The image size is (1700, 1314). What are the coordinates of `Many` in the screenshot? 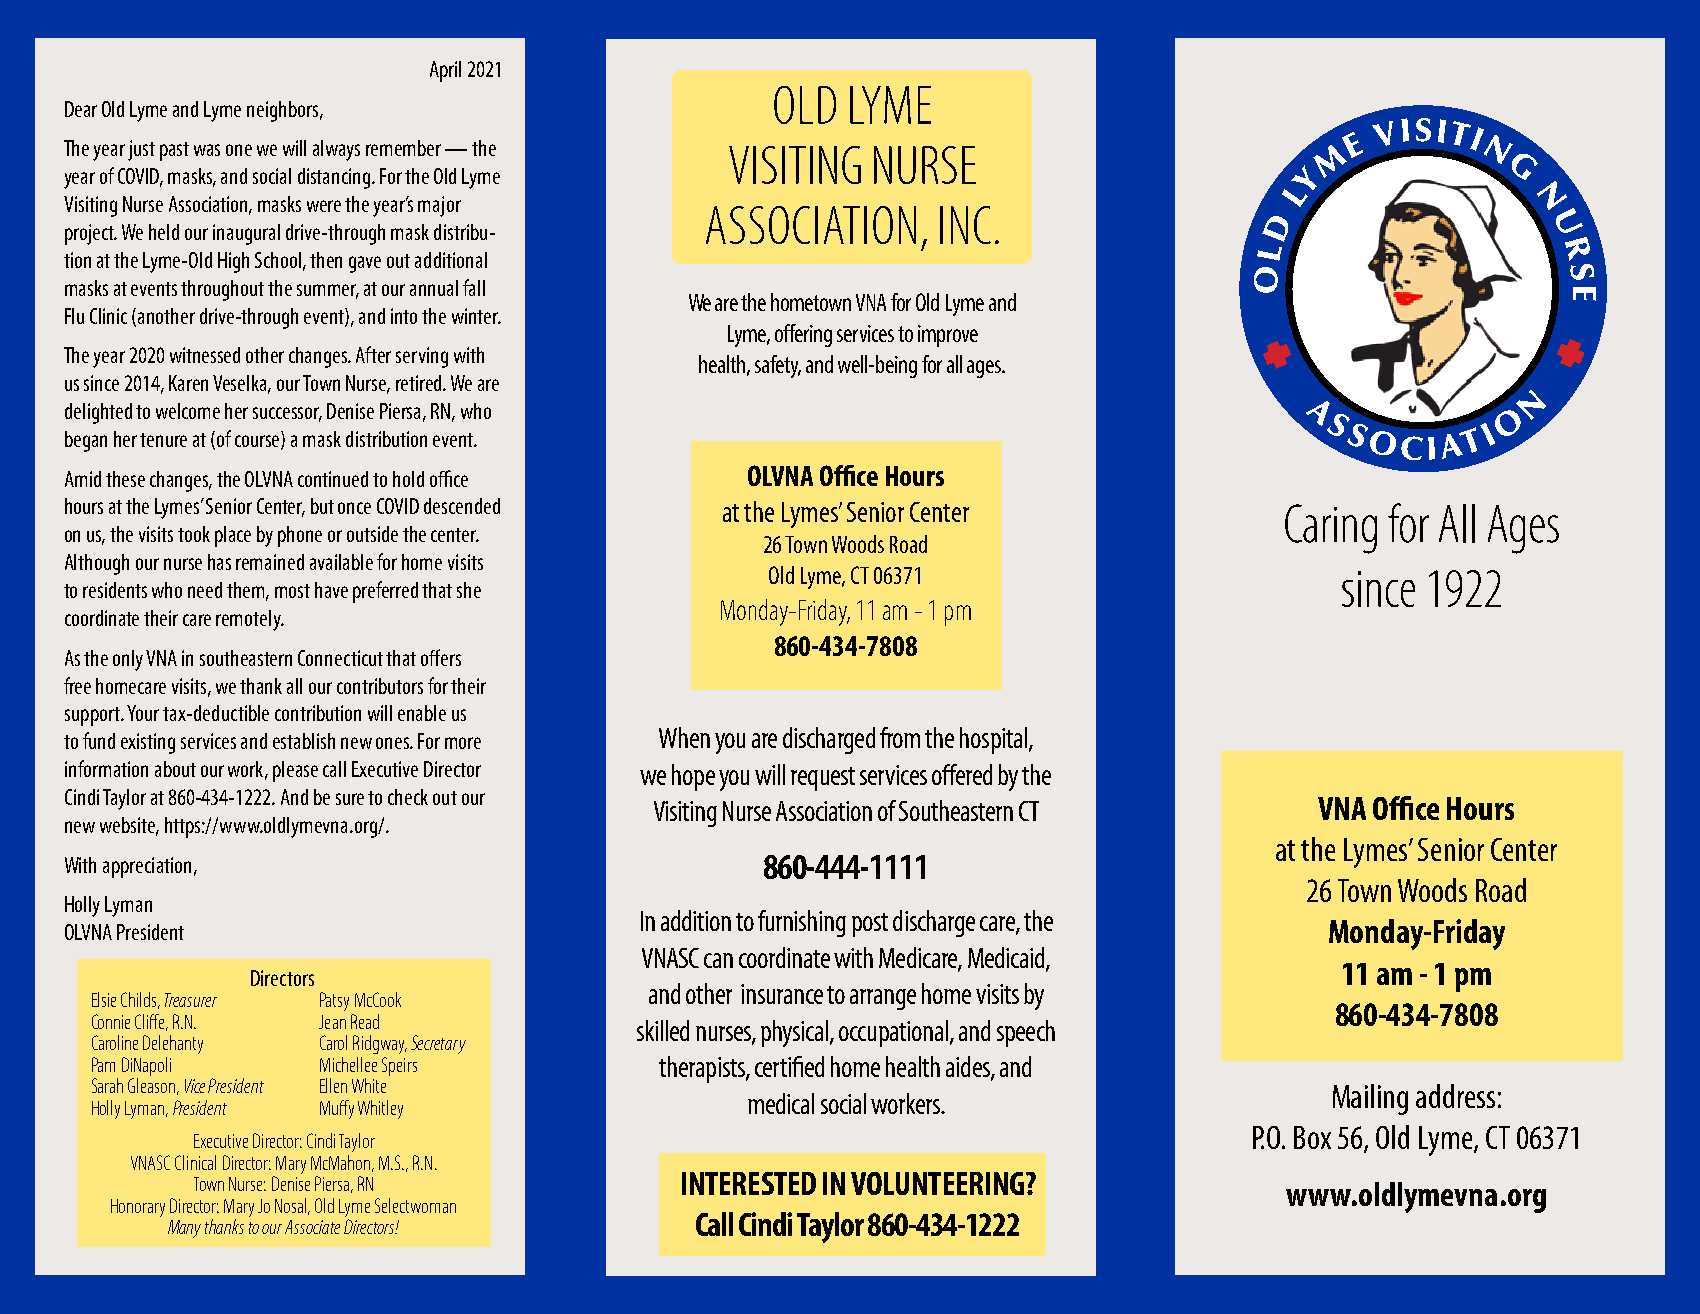 It's located at (184, 1229).
